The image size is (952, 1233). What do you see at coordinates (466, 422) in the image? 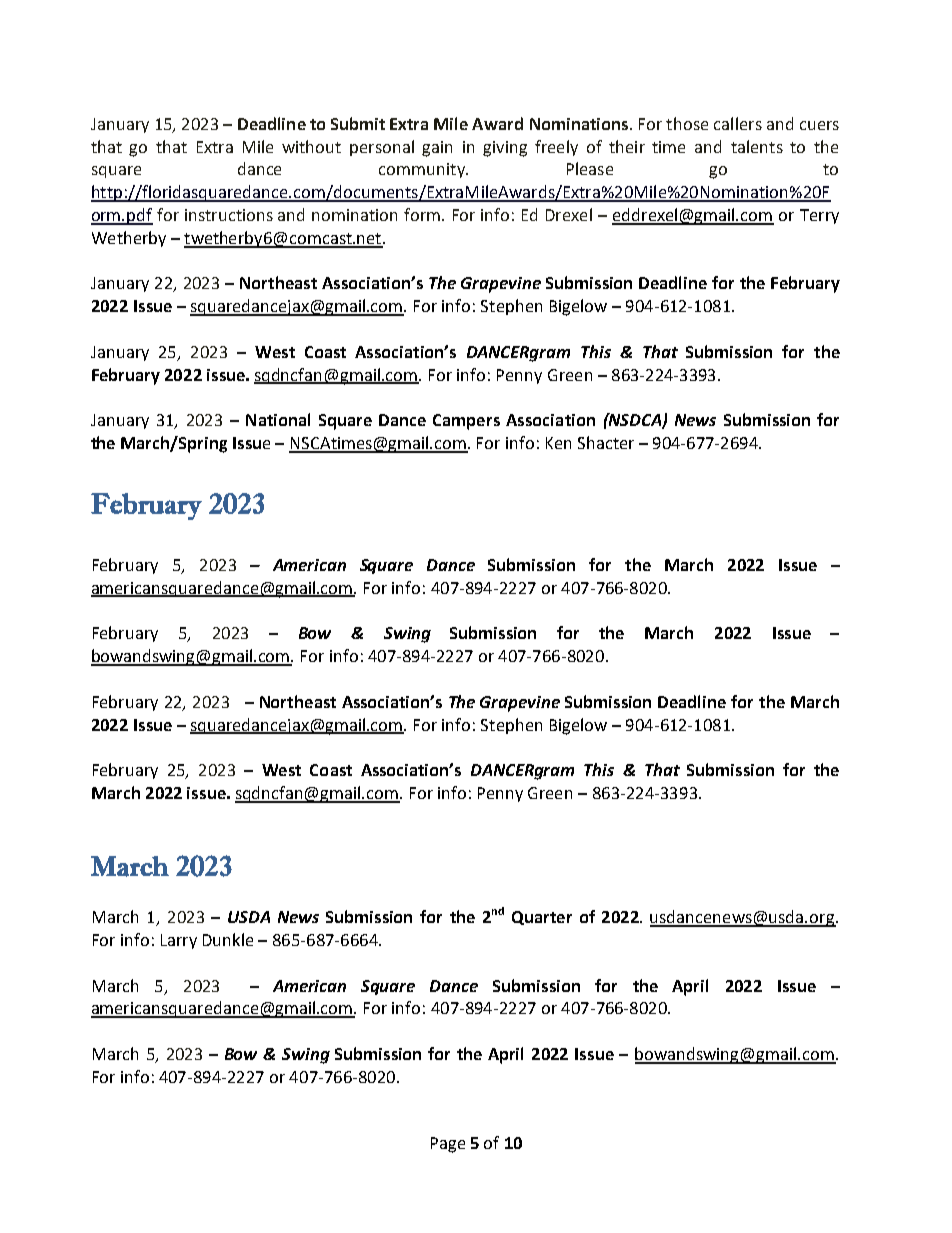
I see `Campers` at bounding box center [466, 422].
